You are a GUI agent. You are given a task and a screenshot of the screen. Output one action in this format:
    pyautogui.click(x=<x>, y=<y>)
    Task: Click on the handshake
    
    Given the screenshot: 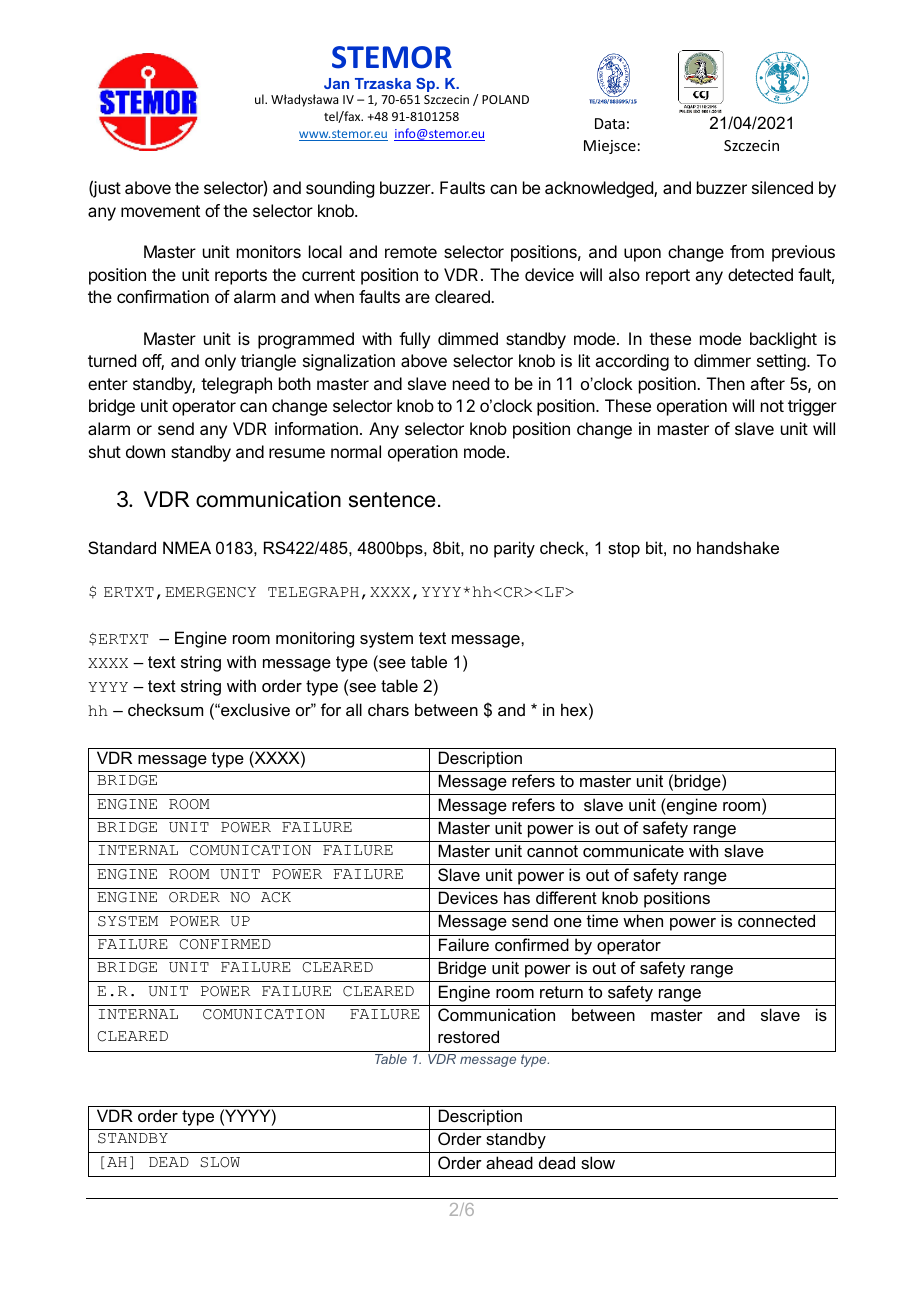 What is the action you would take?
    pyautogui.click(x=738, y=547)
